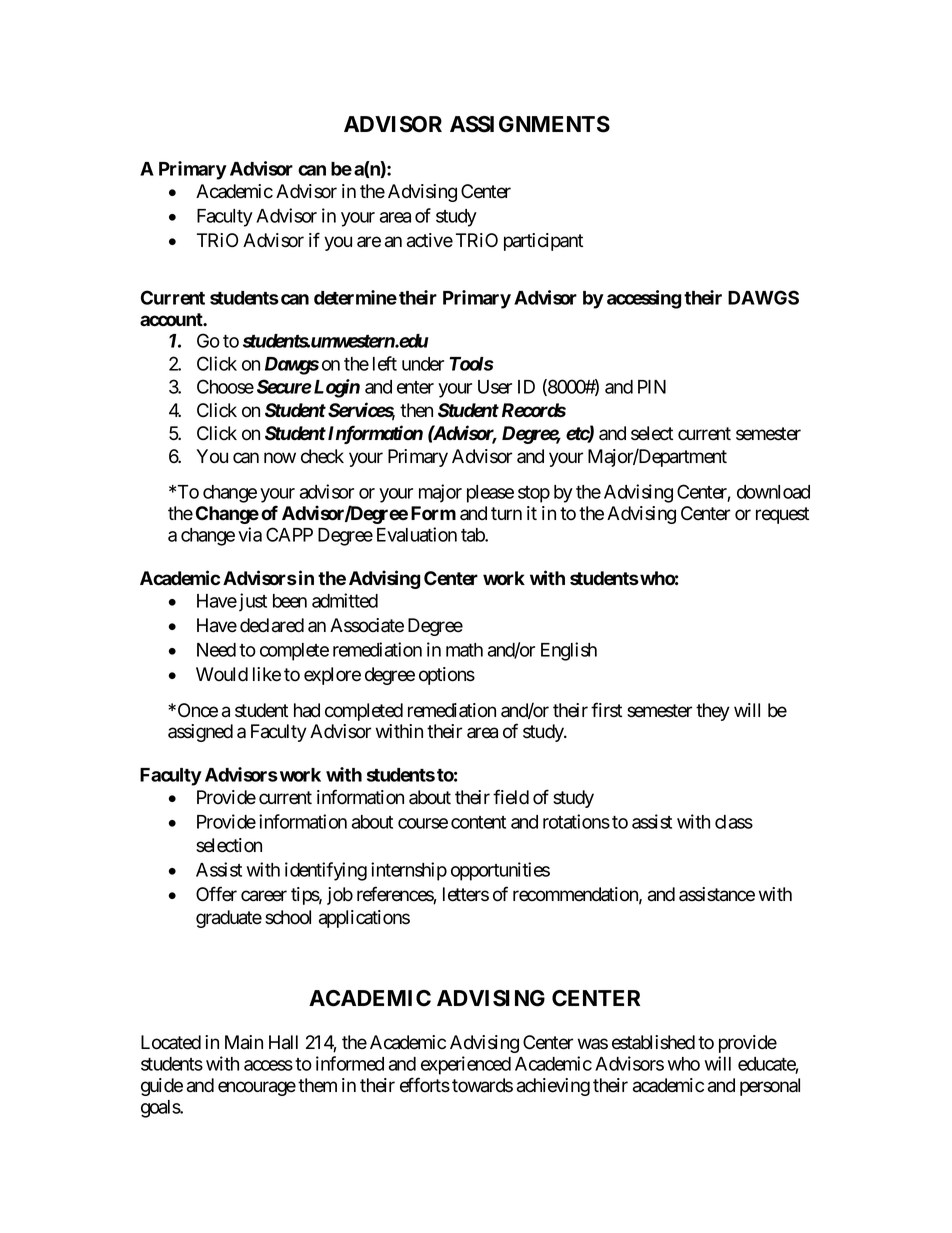 The image size is (952, 1233). I want to click on PIN, so click(652, 387).
